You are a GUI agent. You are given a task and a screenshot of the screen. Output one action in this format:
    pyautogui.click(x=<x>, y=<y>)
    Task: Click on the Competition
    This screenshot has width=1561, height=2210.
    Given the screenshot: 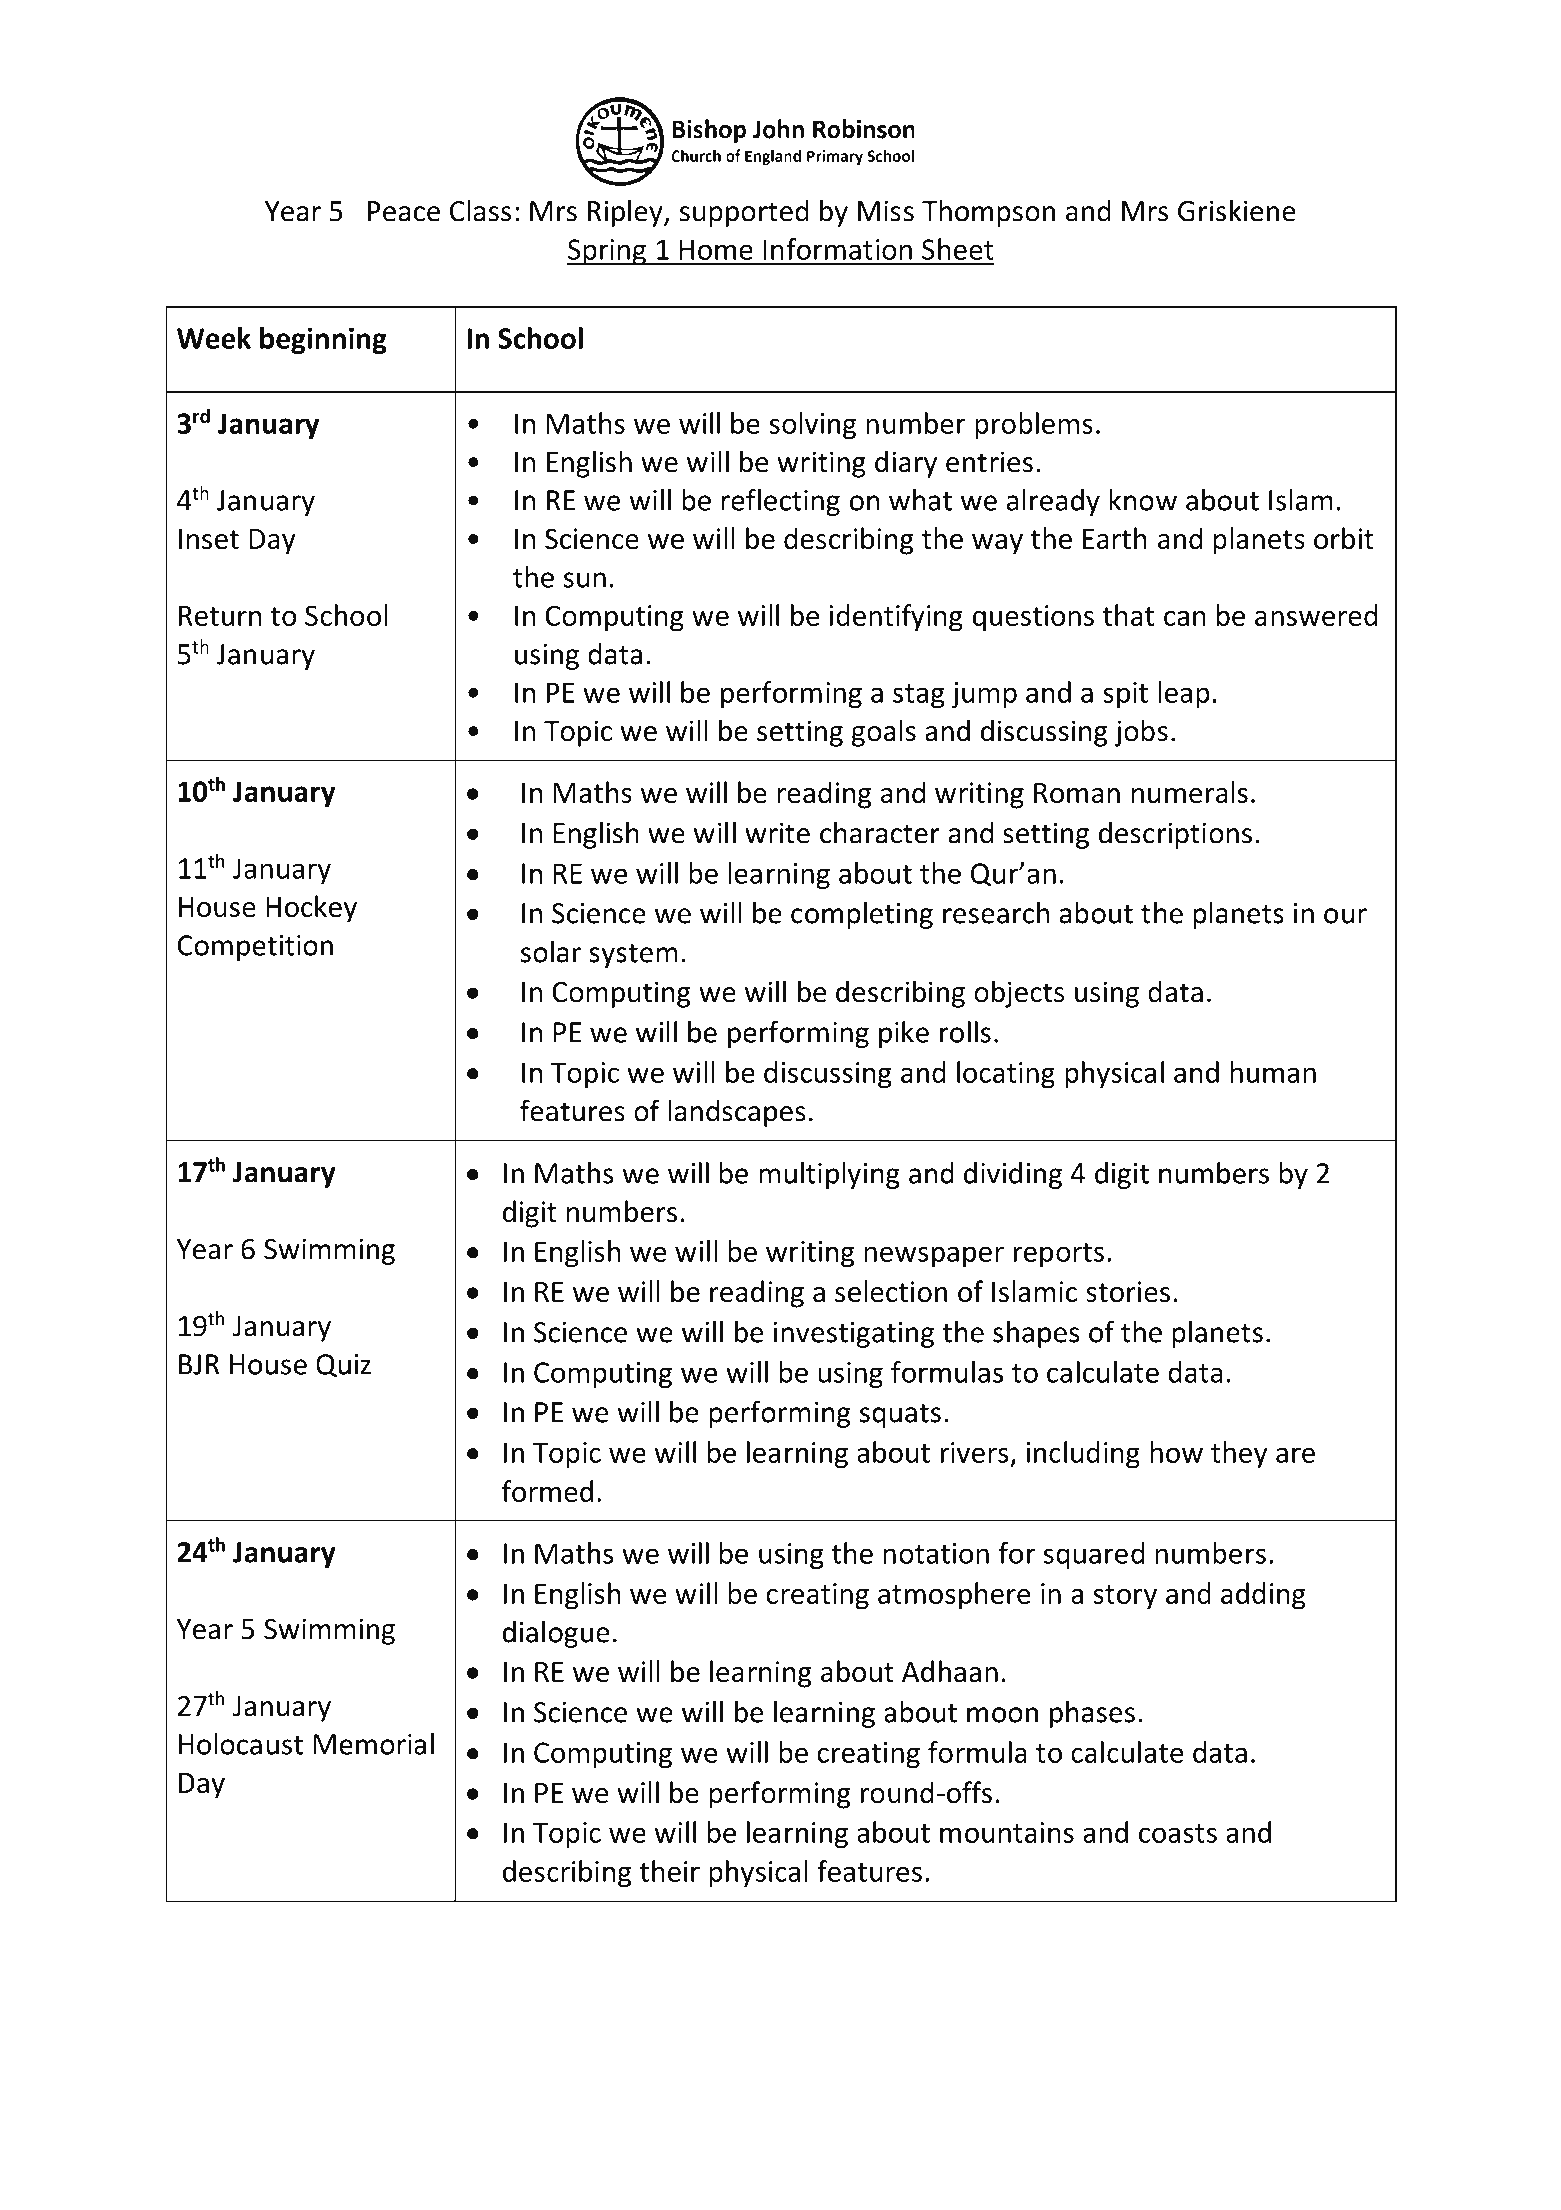 What is the action you would take?
    pyautogui.click(x=255, y=948)
